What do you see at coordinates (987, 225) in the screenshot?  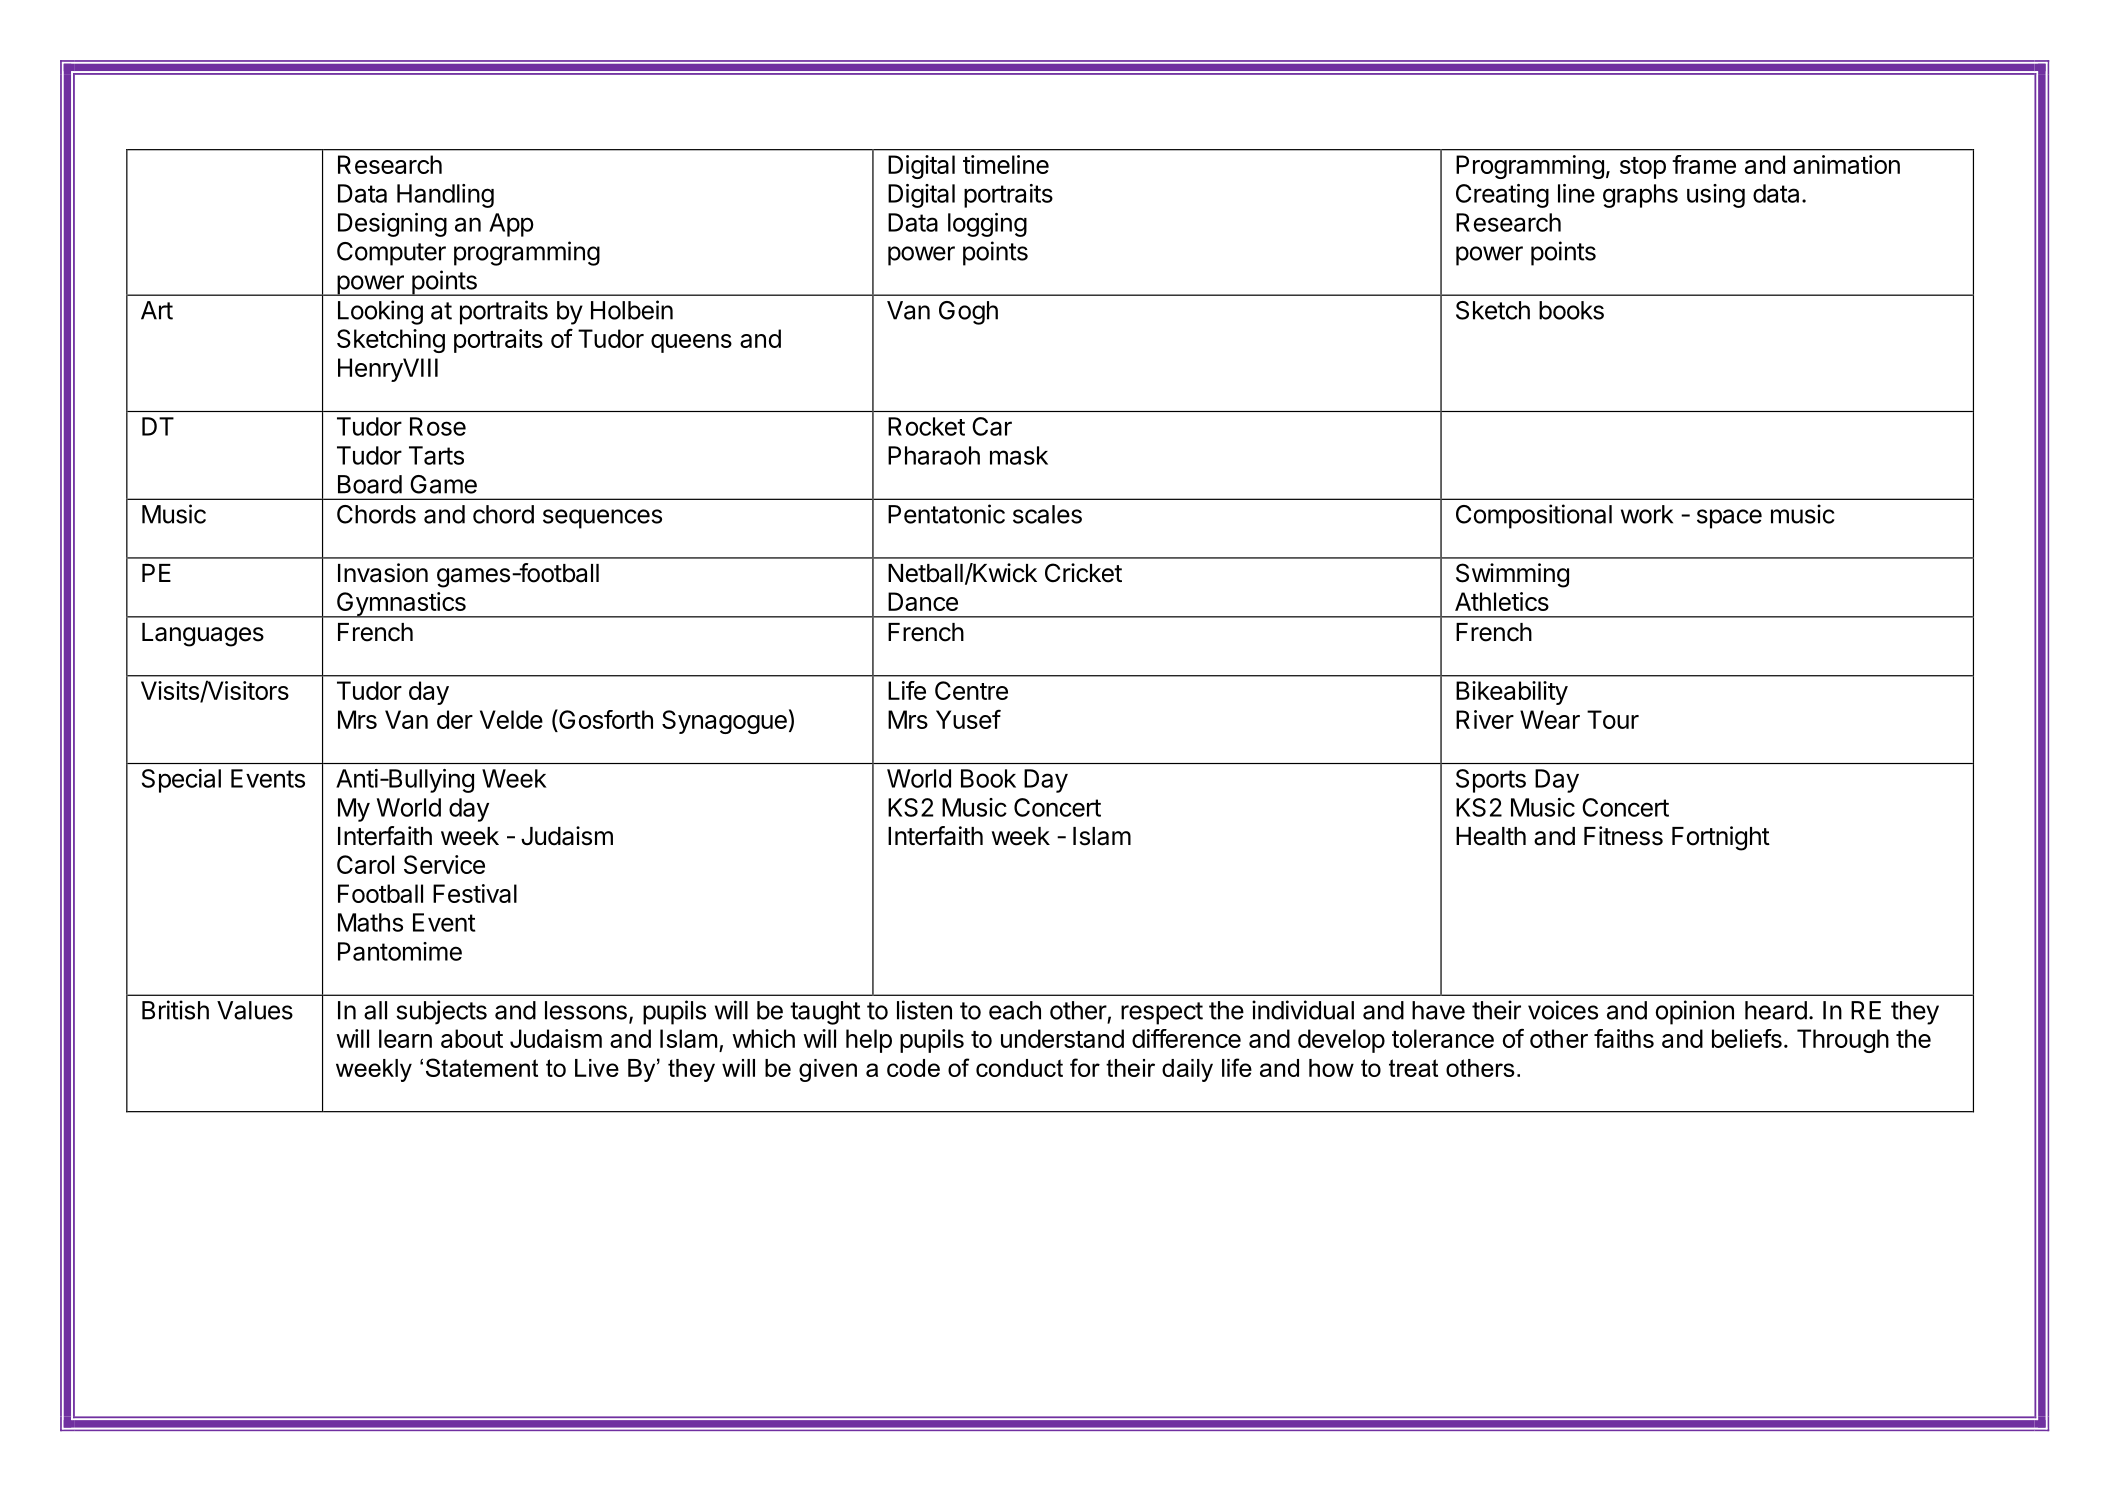 I see `logging` at bounding box center [987, 225].
